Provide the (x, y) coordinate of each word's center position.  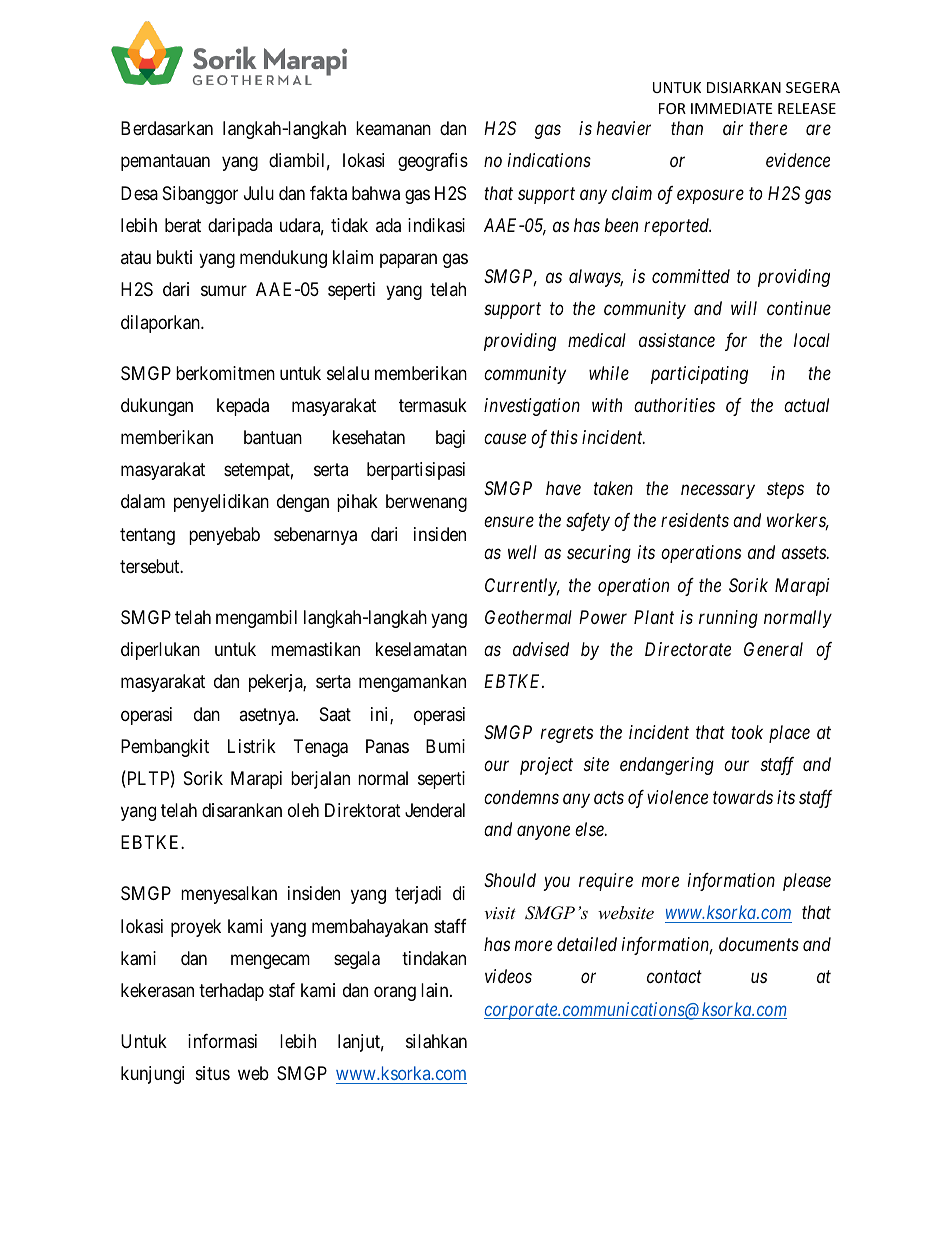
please (807, 882)
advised (541, 649)
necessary (718, 492)
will (744, 308)
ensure (509, 522)
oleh (303, 810)
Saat (335, 714)
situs (213, 1073)
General (773, 649)
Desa (139, 193)
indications (549, 160)
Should (510, 880)
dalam (143, 501)
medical (597, 340)
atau (136, 258)
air (733, 128)
